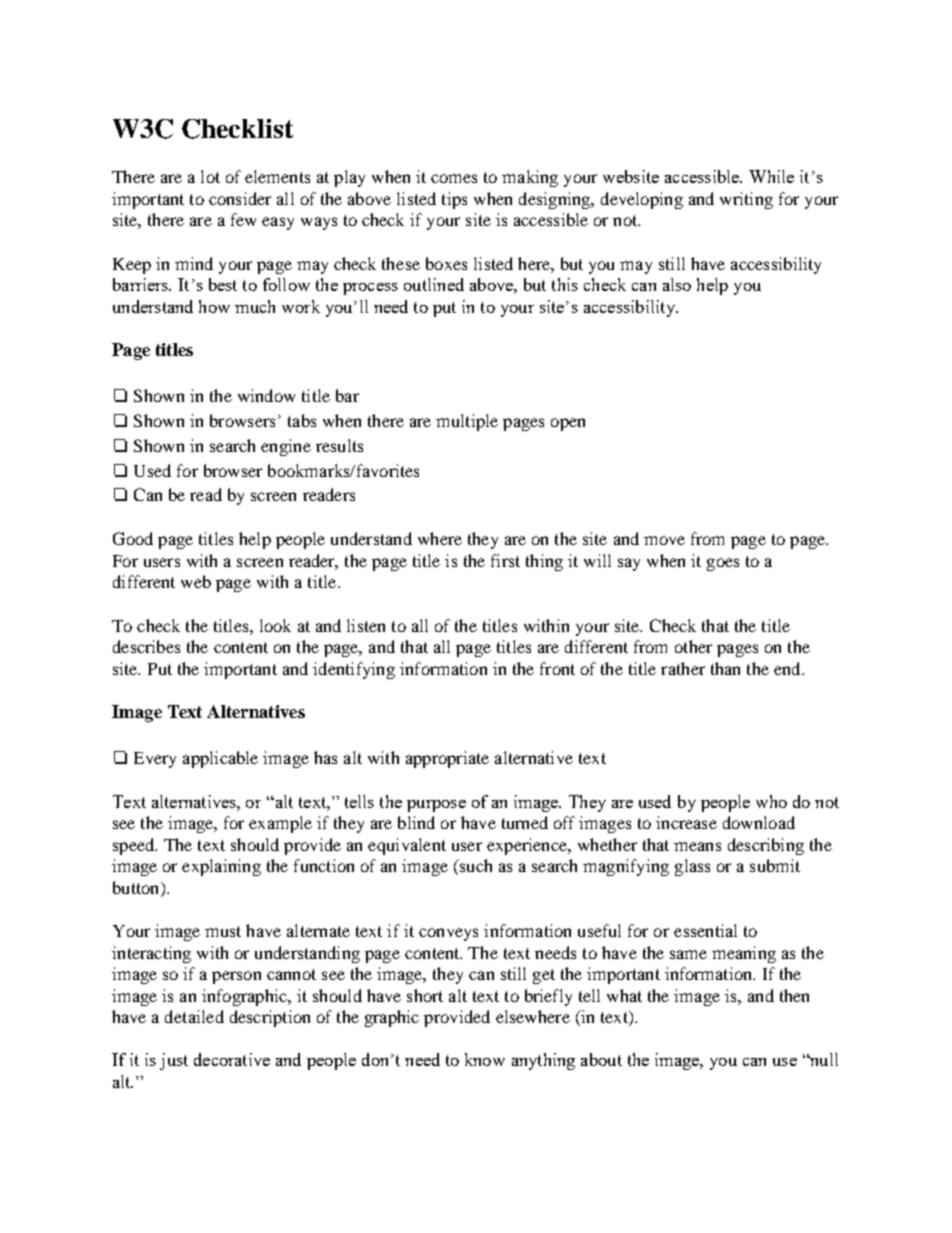 The width and height of the image is (952, 1233). I want to click on then, so click(794, 995).
